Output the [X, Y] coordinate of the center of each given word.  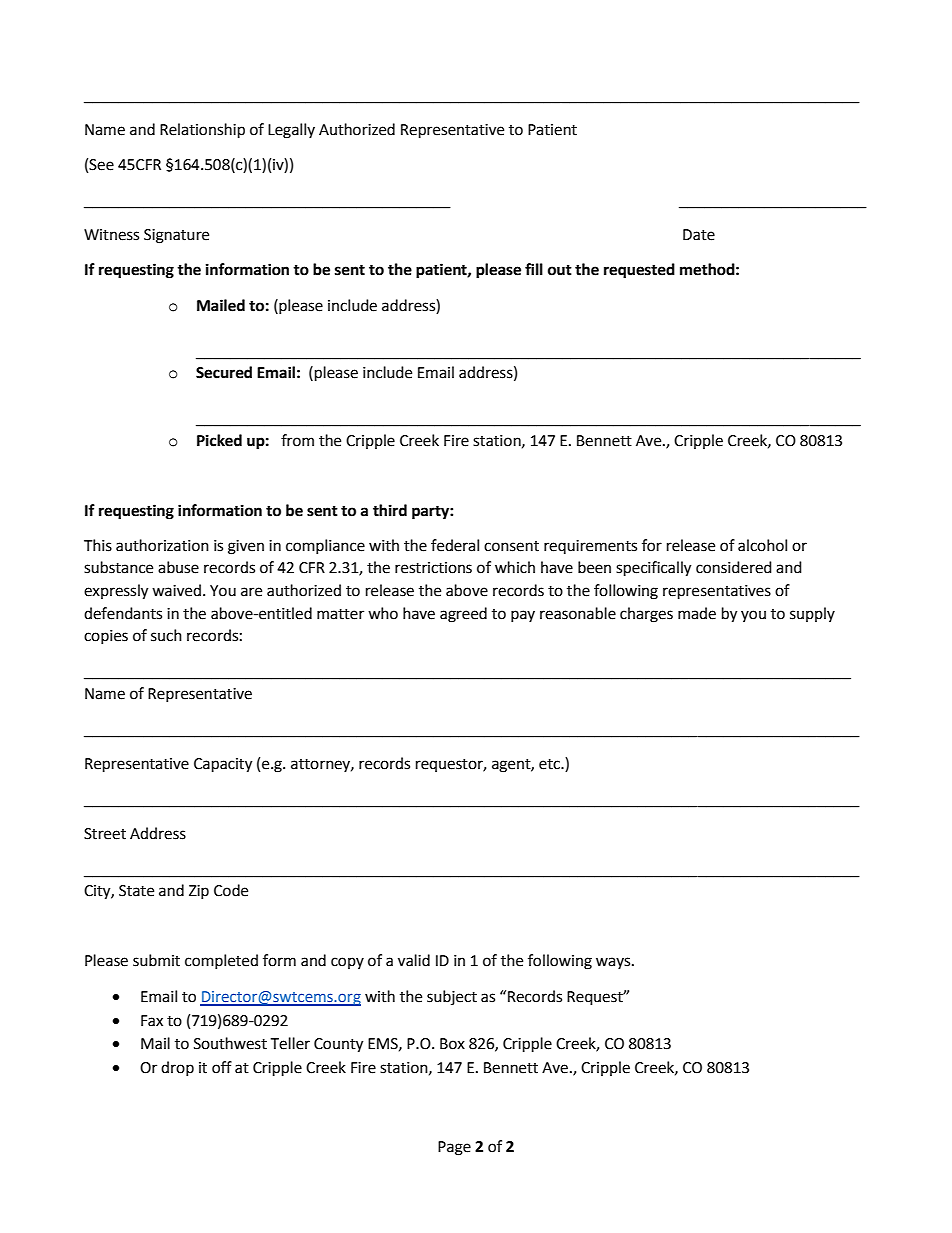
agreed [463, 615]
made [697, 613]
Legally [291, 131]
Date [699, 235]
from [297, 440]
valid [414, 960]
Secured [224, 372]
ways [614, 963]
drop [177, 1068]
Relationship [202, 131]
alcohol [762, 545]
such [166, 635]
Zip [199, 892]
